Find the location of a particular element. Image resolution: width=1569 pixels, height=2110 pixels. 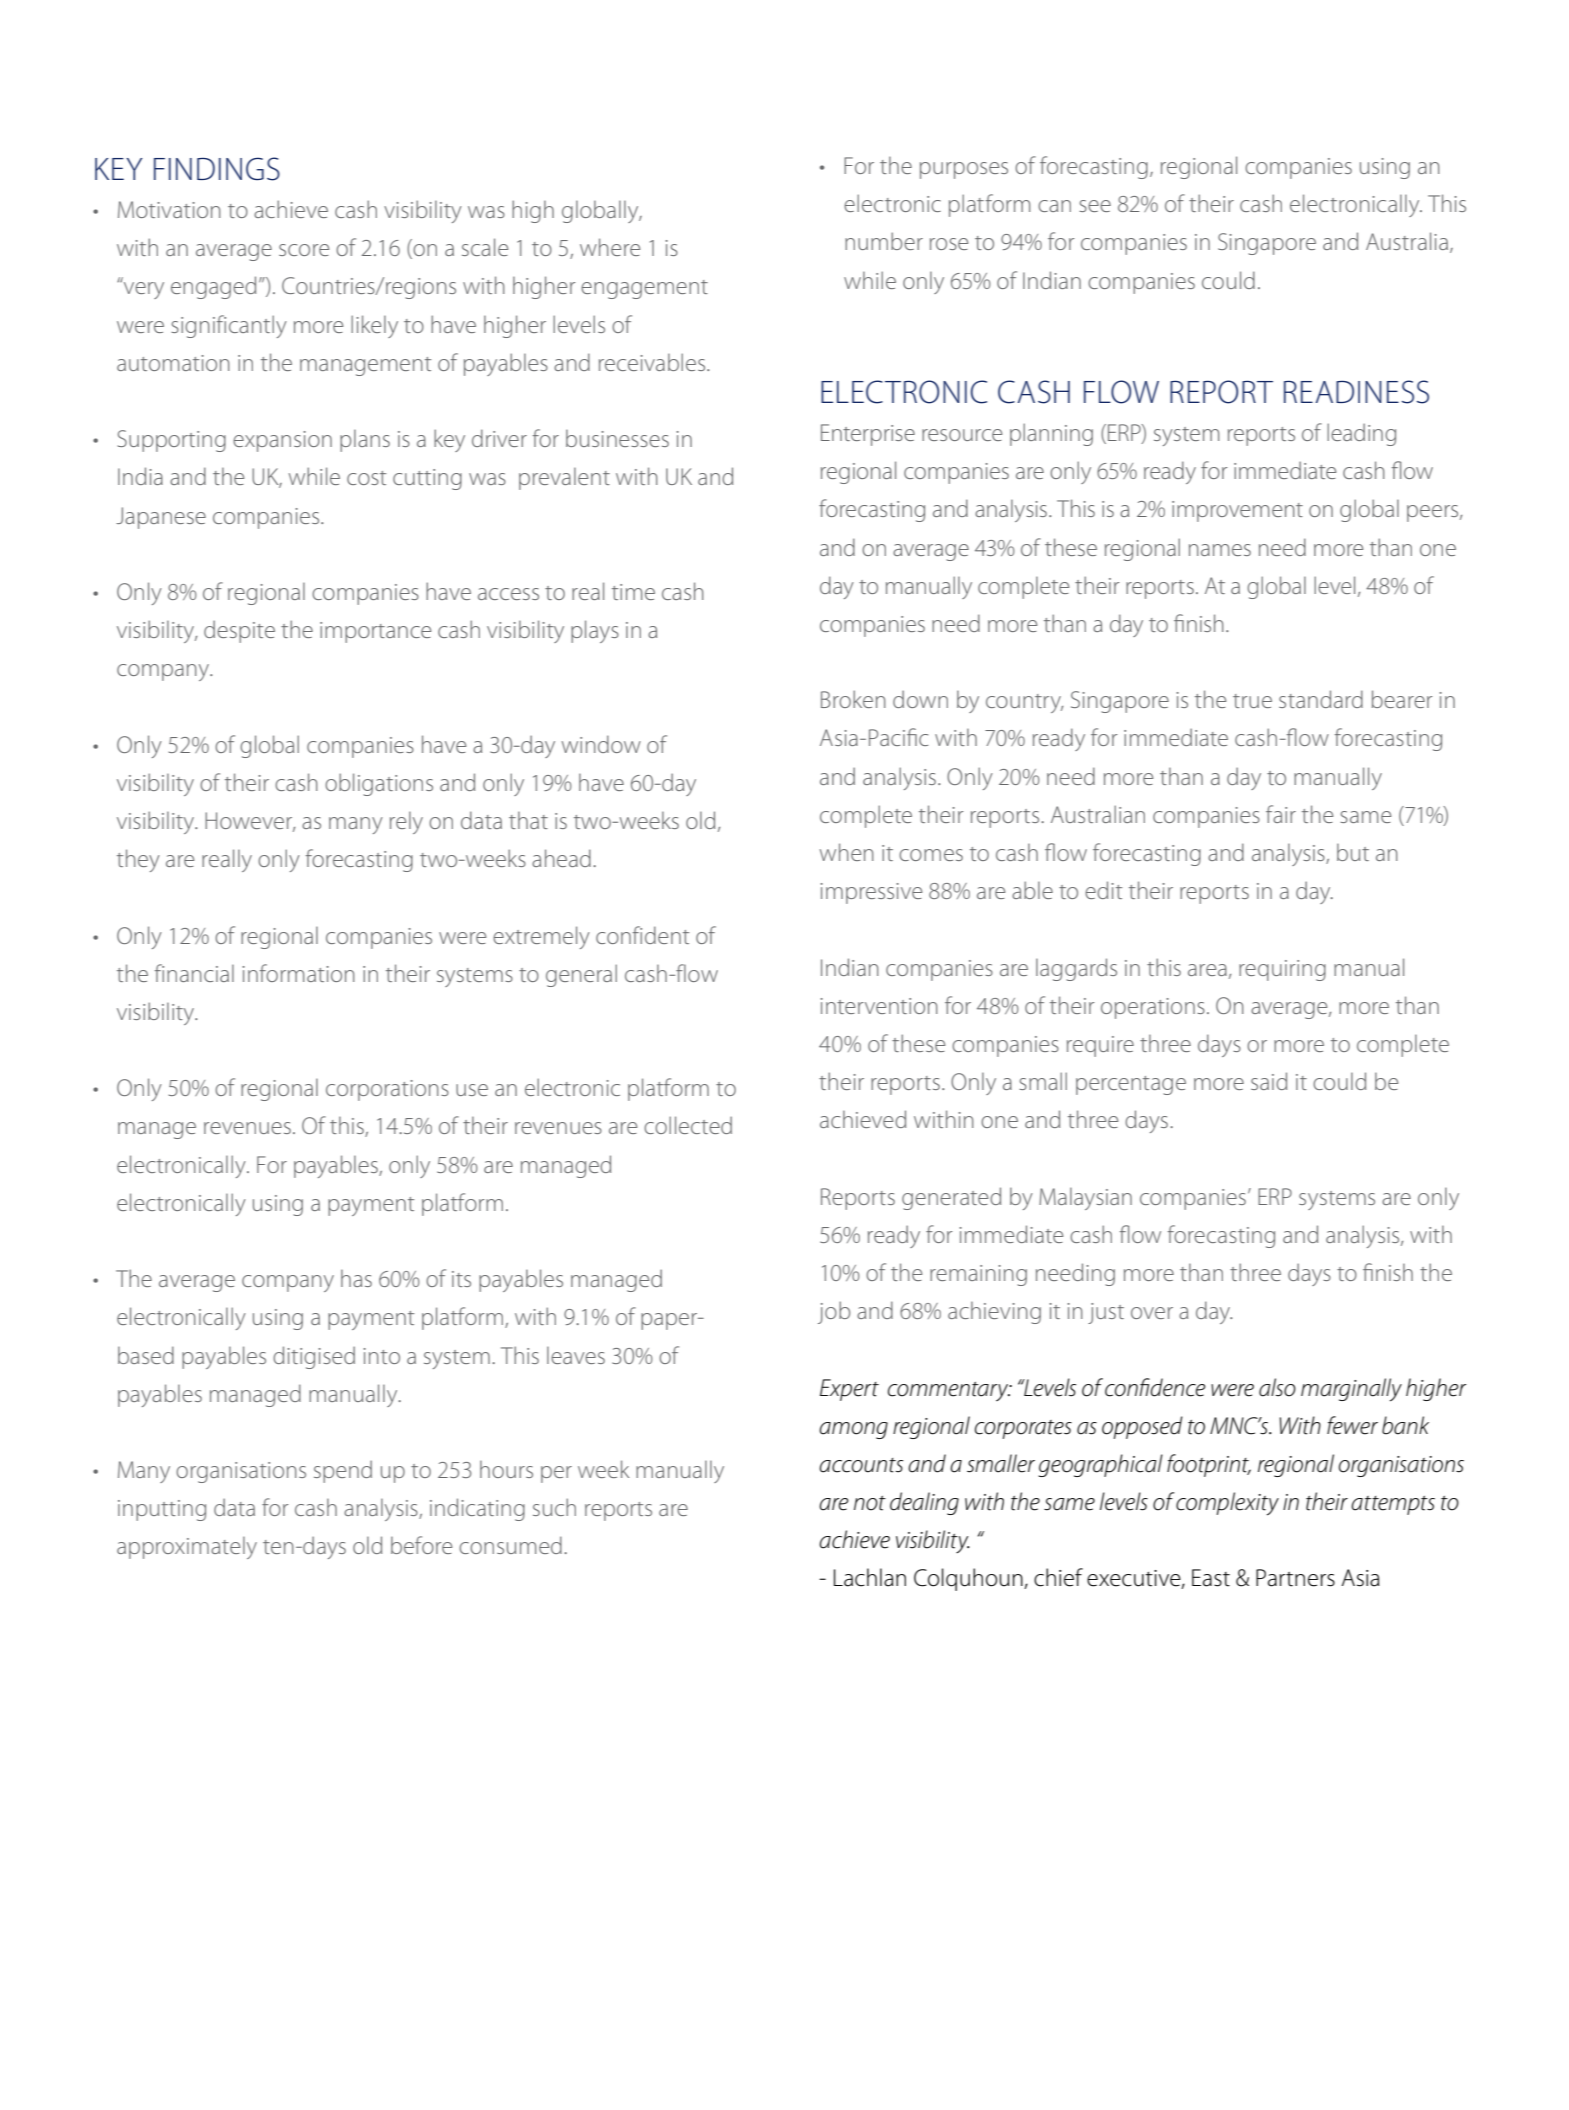

true is located at coordinates (1252, 701).
